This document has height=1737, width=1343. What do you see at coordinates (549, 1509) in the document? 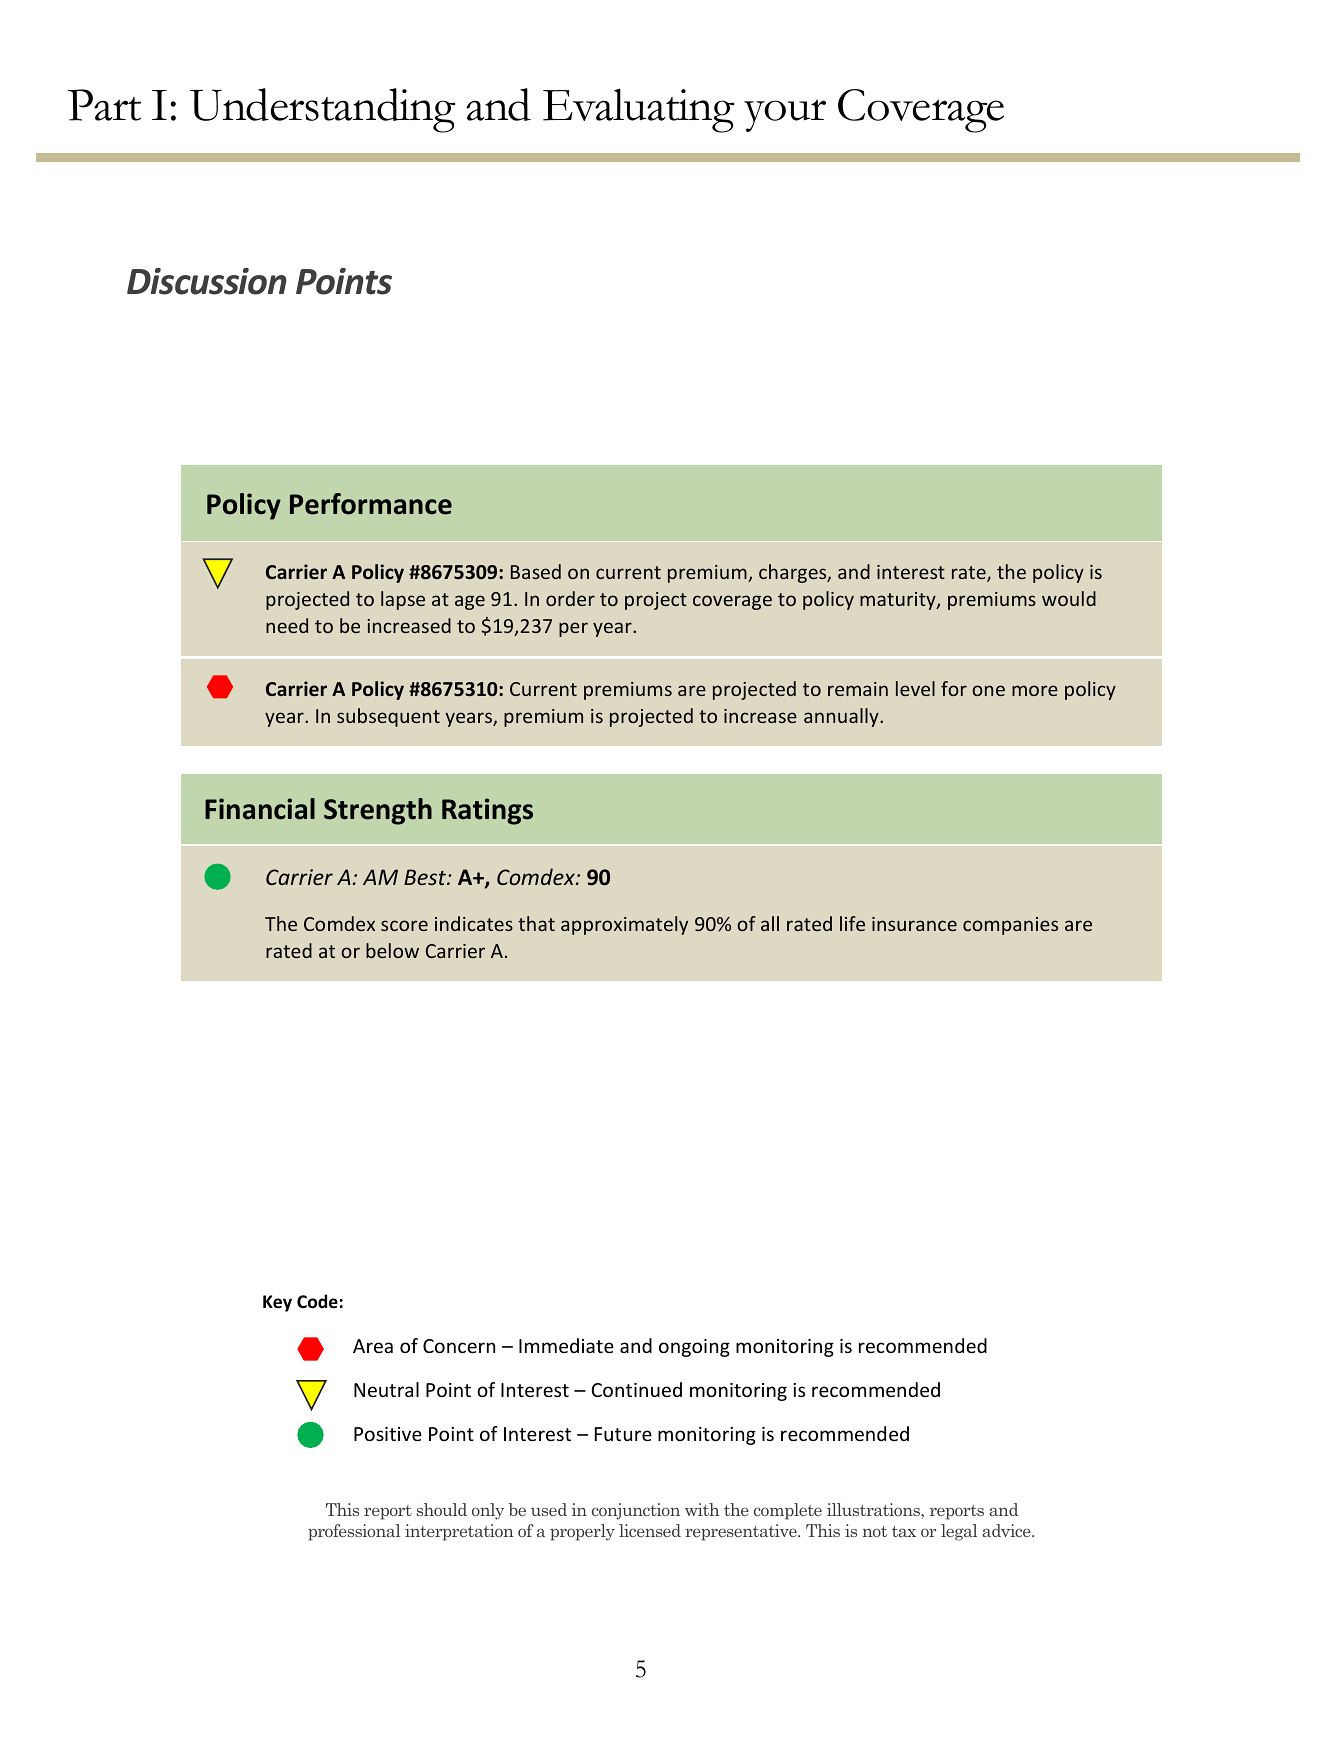
I see `used` at bounding box center [549, 1509].
